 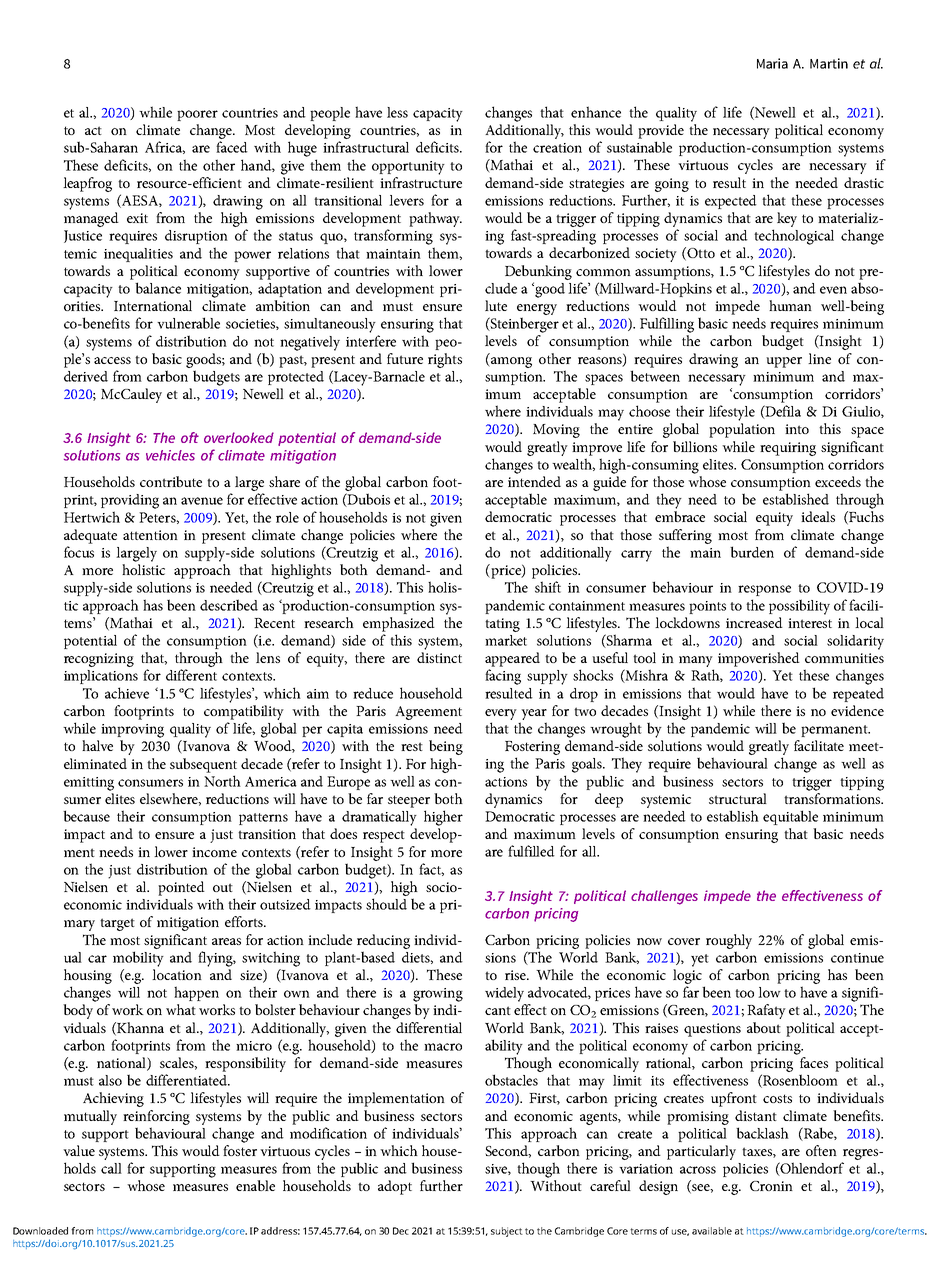 What do you see at coordinates (197, 115) in the screenshot?
I see `poorer` at bounding box center [197, 115].
